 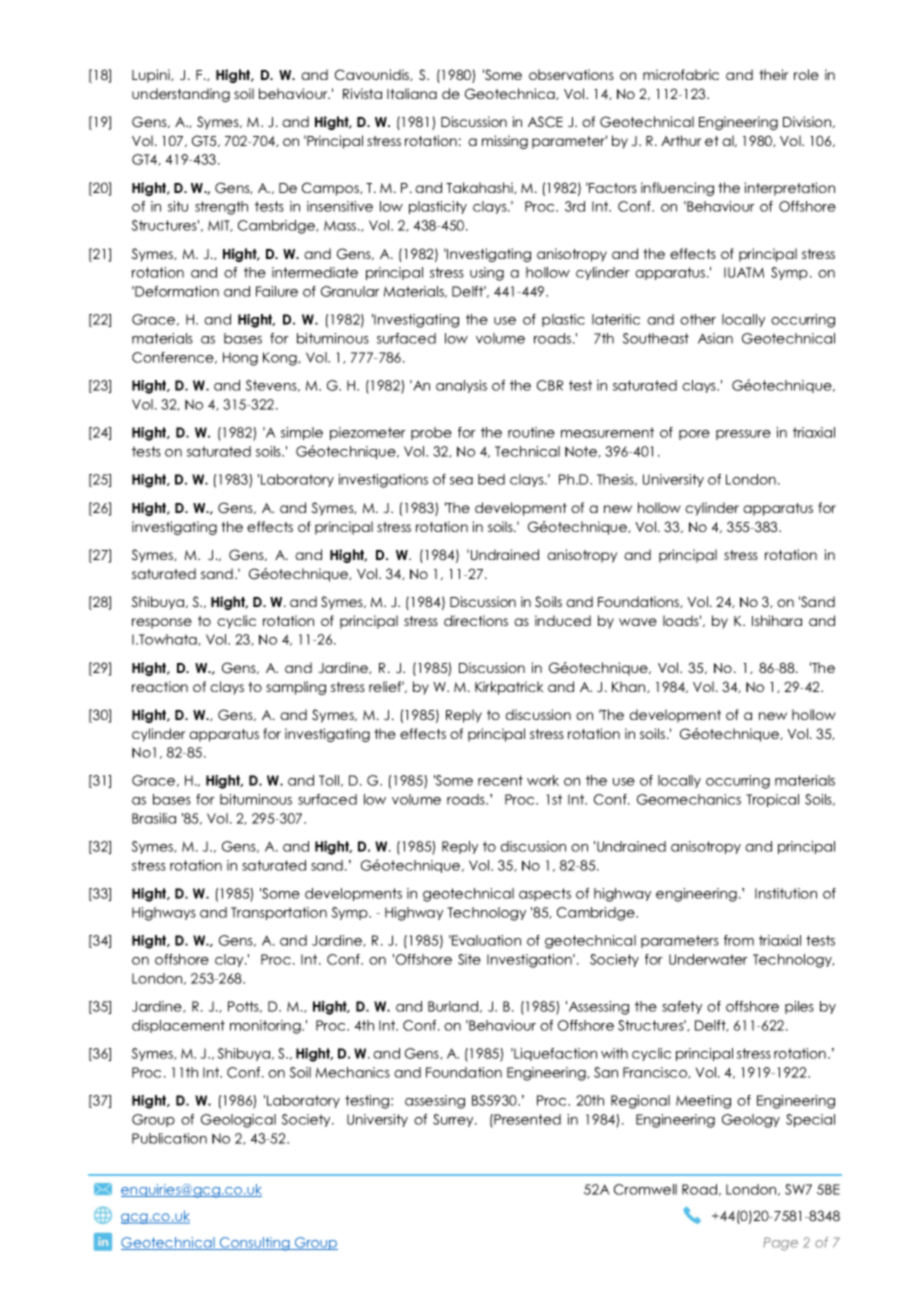 I want to click on Consulting, so click(x=255, y=1244).
